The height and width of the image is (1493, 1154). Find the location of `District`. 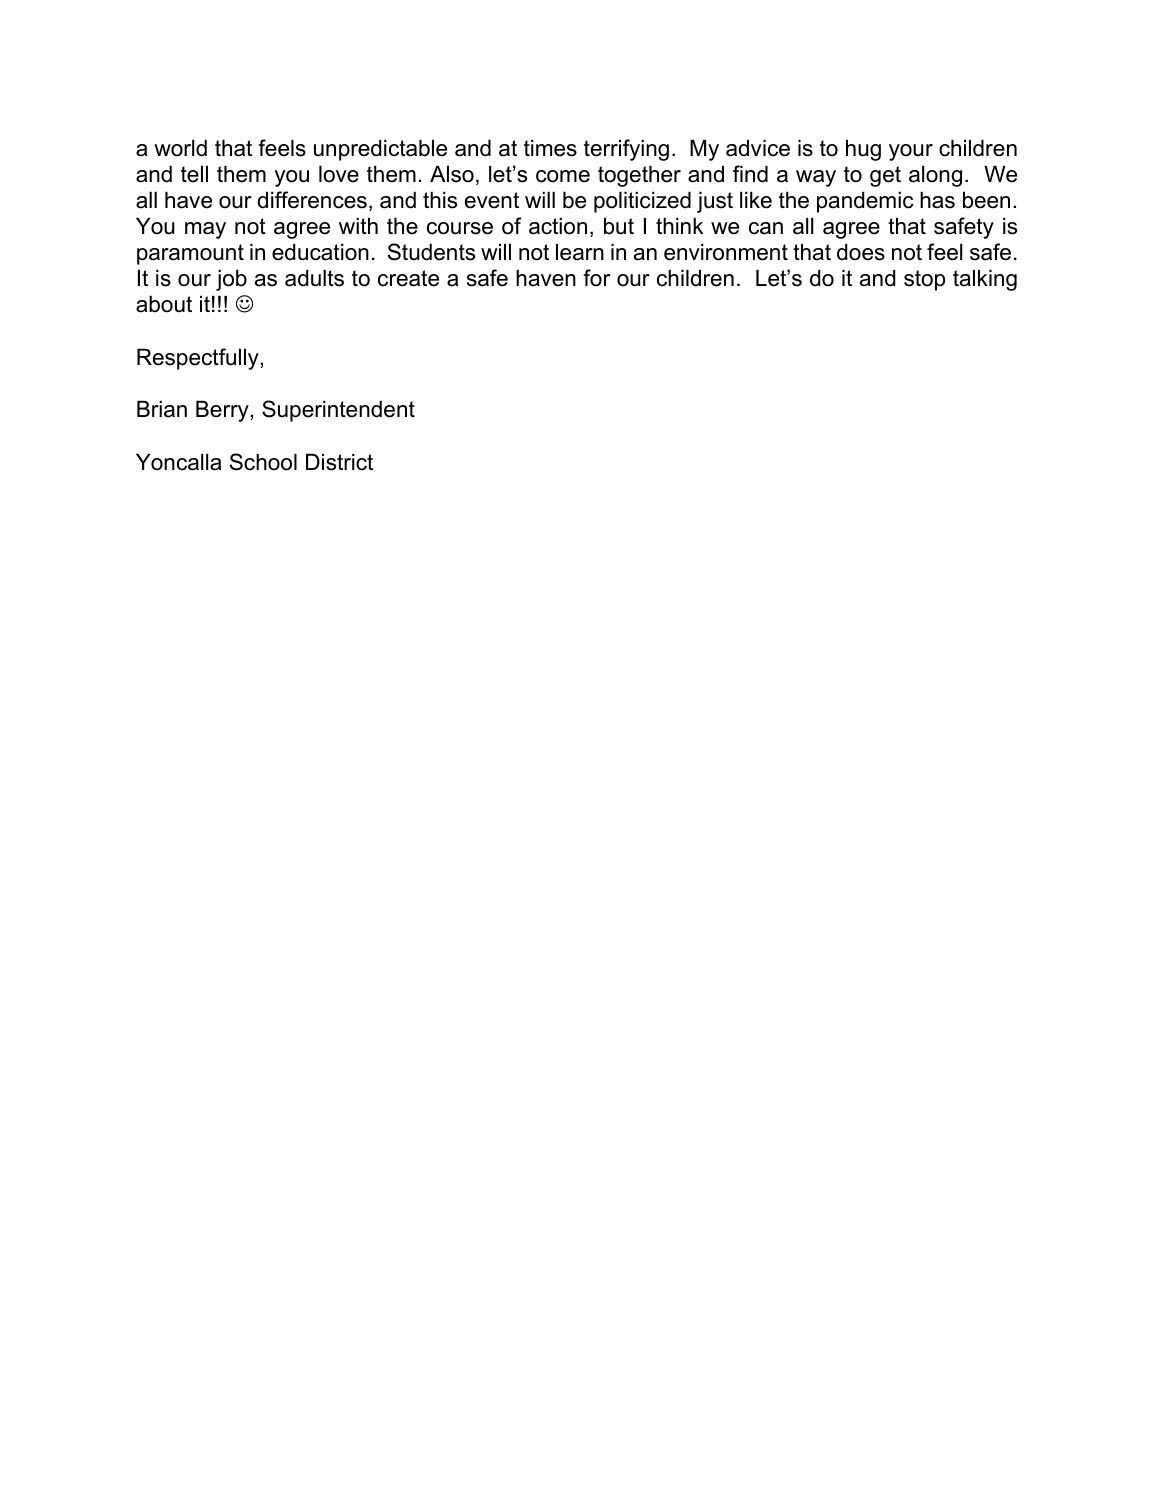

District is located at coordinates (339, 462).
